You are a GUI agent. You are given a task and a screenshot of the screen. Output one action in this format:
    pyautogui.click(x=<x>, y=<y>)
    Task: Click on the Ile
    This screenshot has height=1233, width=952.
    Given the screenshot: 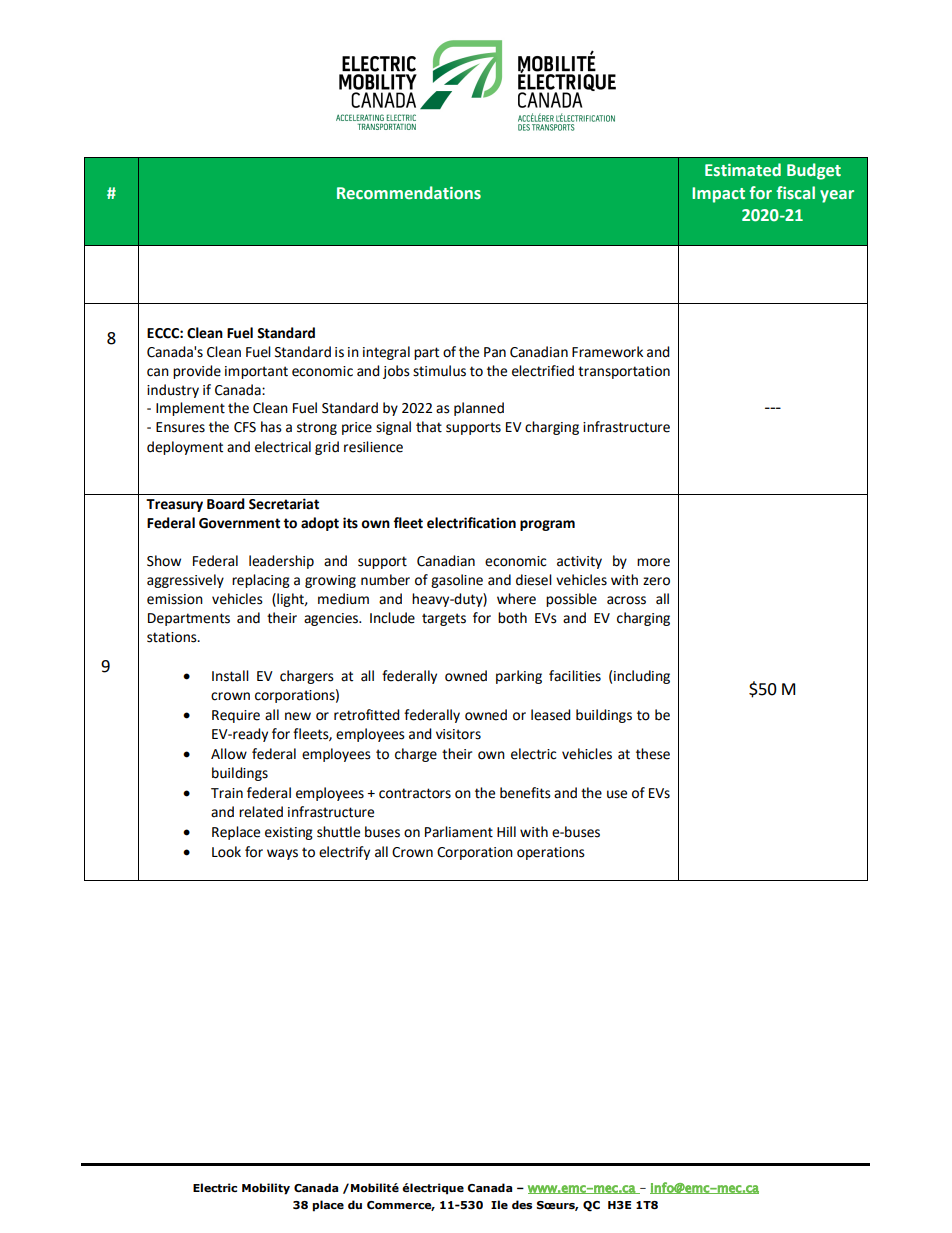 What is the action you would take?
    pyautogui.click(x=499, y=1204)
